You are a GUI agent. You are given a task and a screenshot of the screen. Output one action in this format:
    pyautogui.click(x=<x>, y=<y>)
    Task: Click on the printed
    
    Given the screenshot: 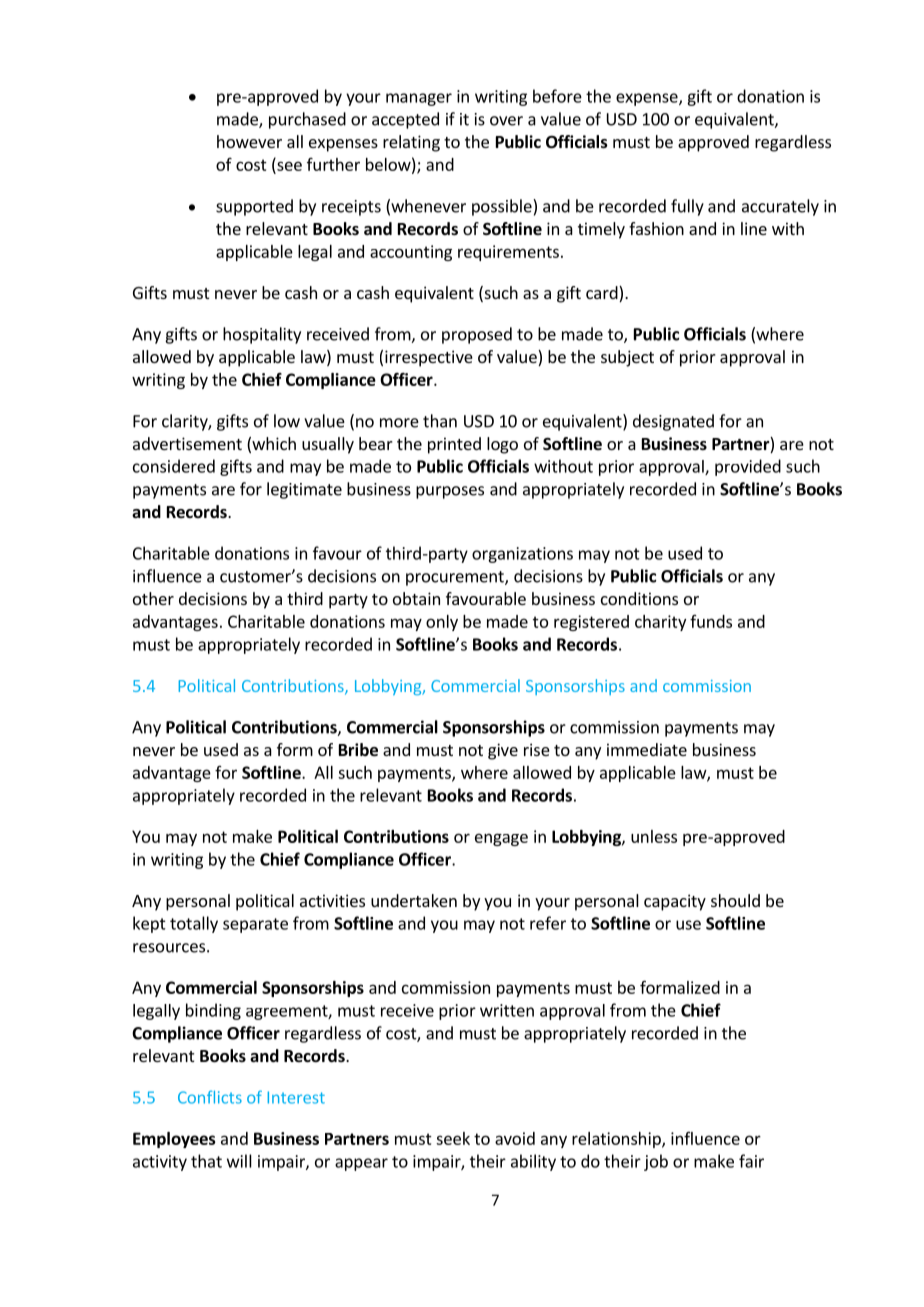 What is the action you would take?
    pyautogui.click(x=454, y=445)
